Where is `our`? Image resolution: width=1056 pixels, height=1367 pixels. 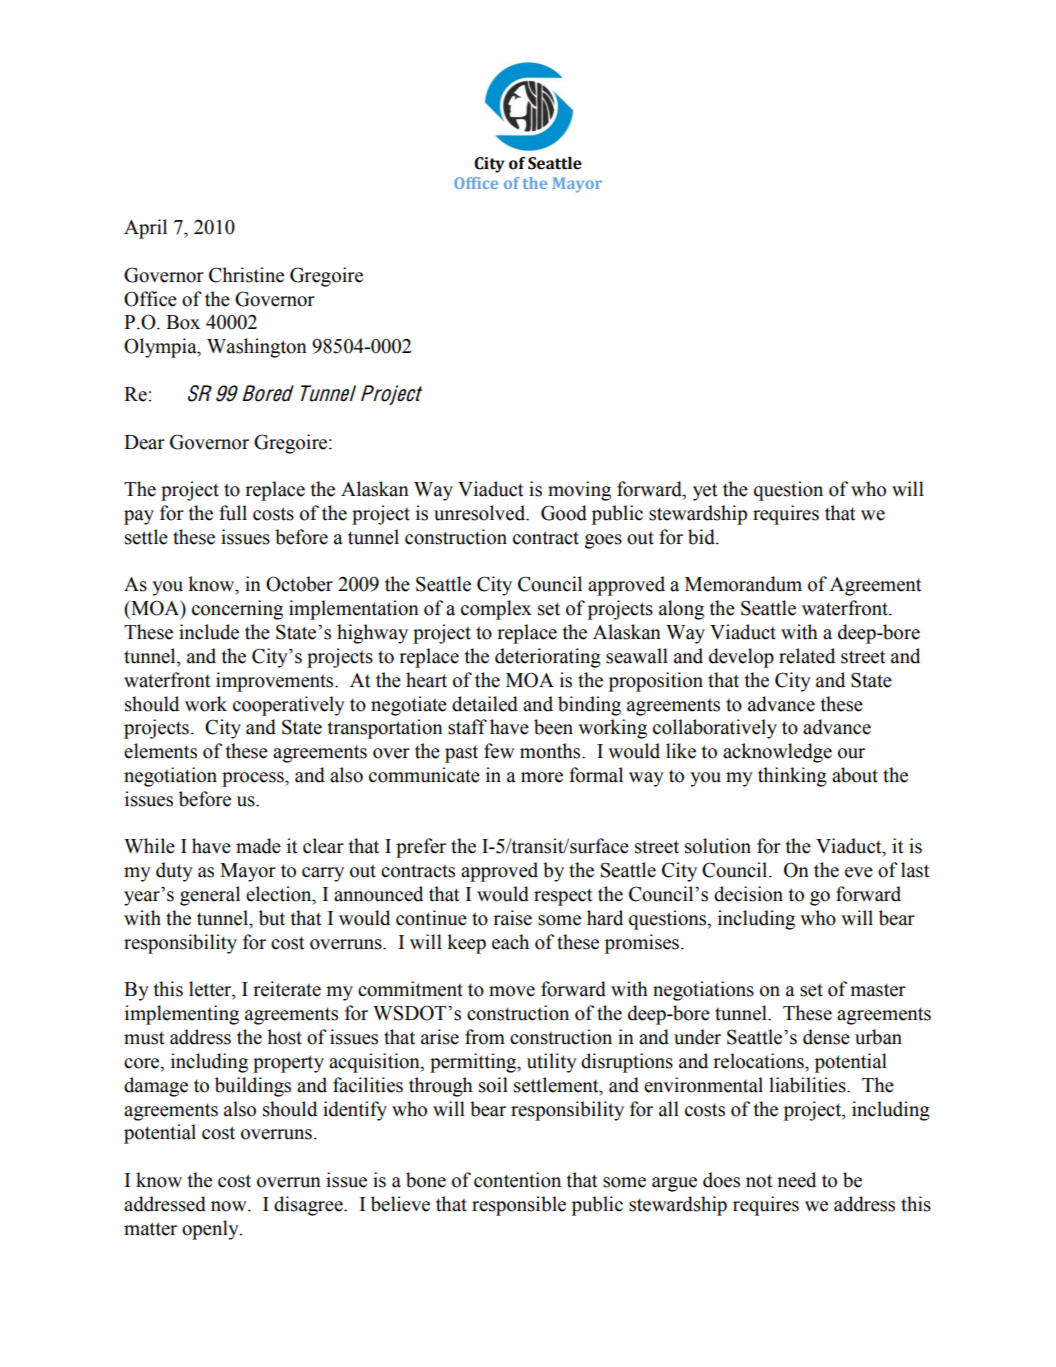
our is located at coordinates (851, 753).
